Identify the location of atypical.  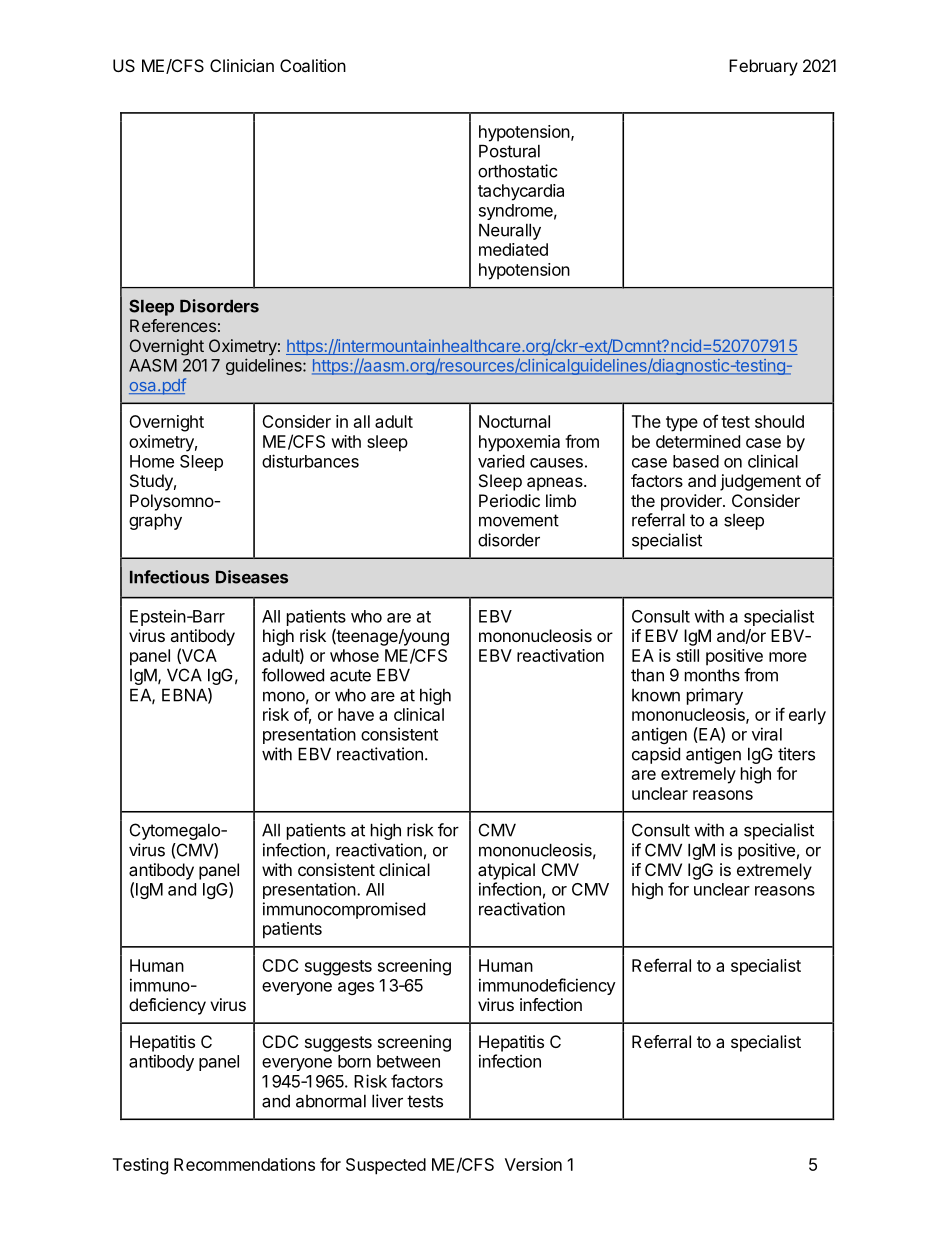
(506, 871).
